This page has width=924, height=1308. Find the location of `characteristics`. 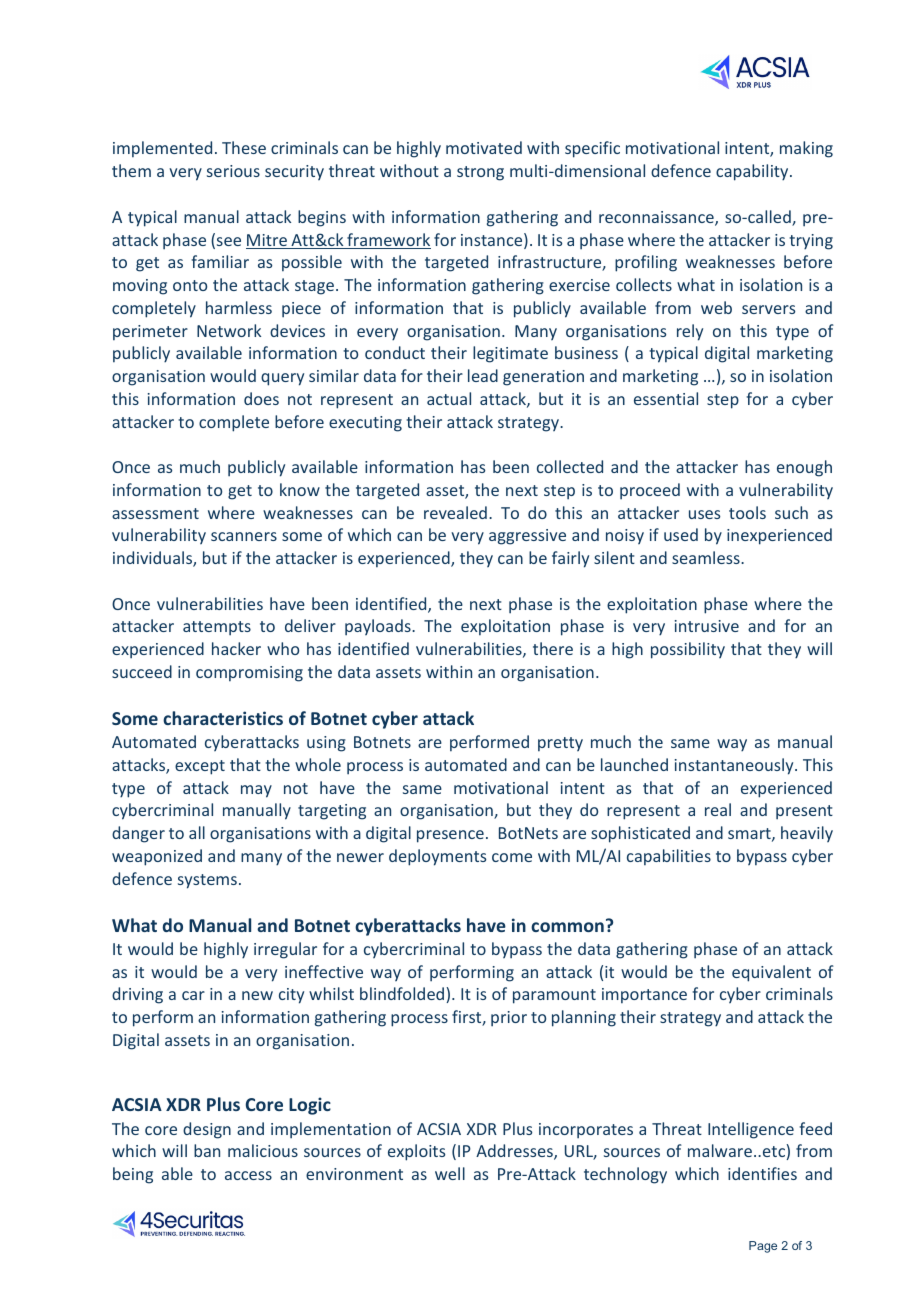

characteristics is located at coordinates (223, 718).
